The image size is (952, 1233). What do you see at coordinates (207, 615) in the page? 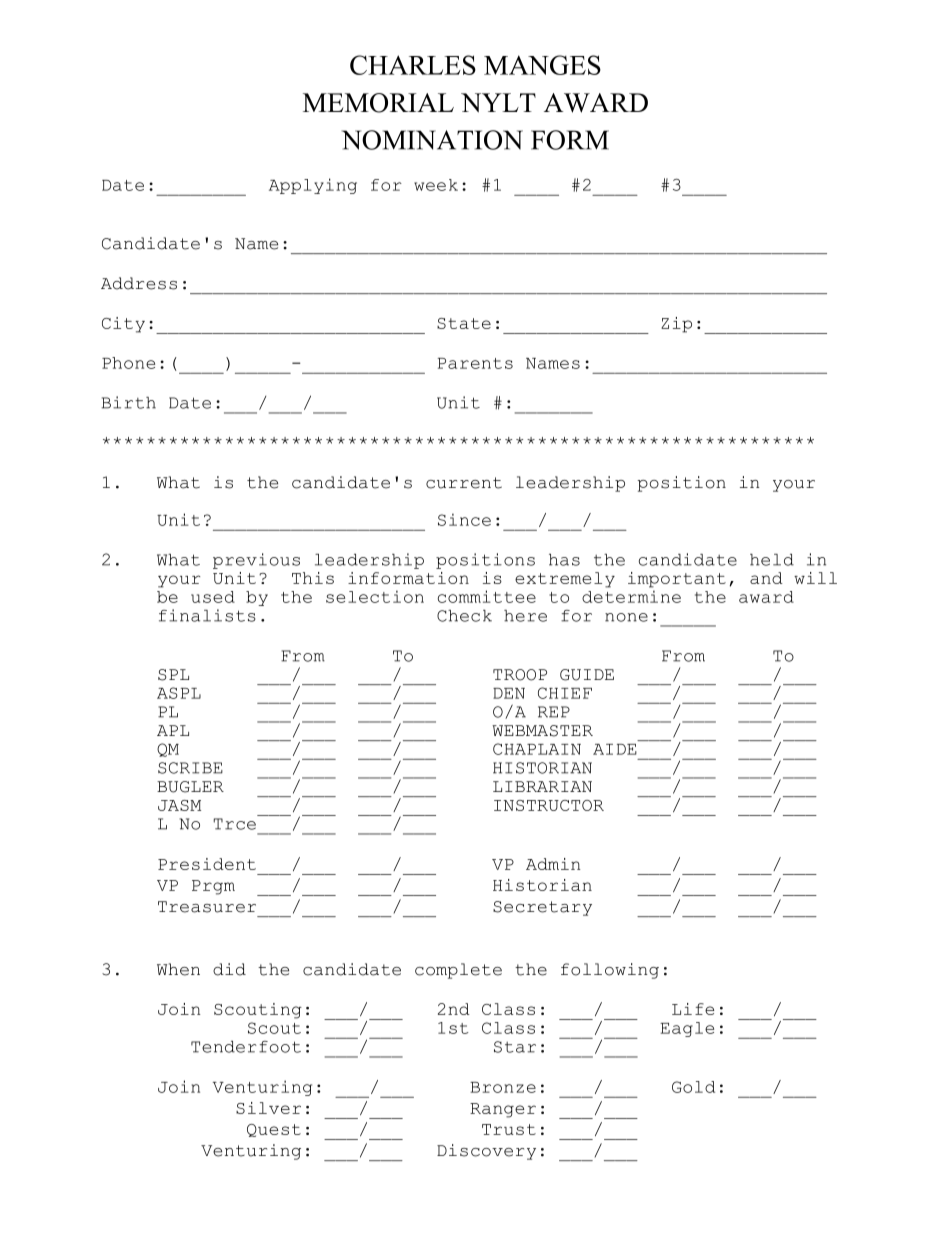
I see `finalists` at bounding box center [207, 615].
